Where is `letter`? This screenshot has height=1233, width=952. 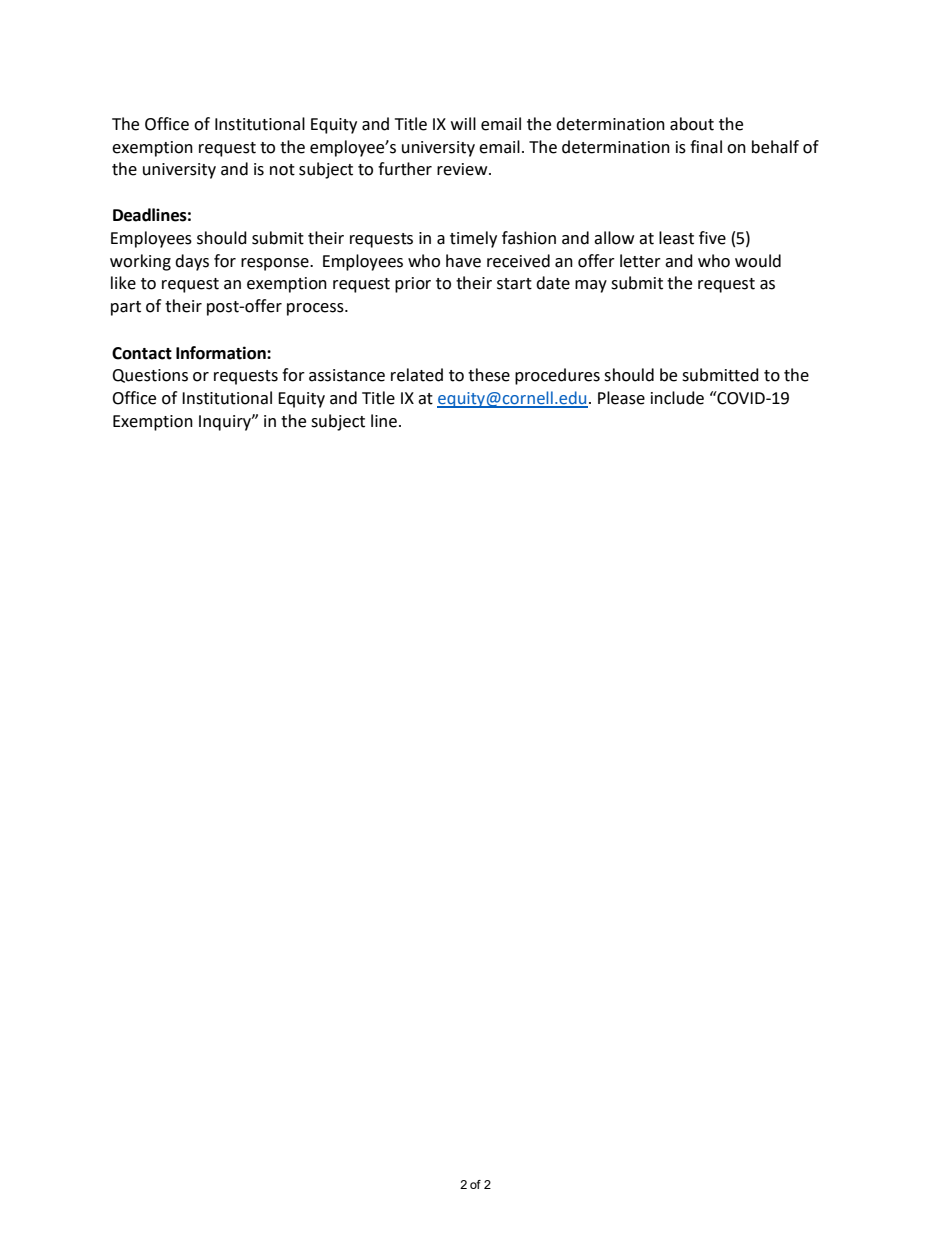 letter is located at coordinates (640, 261).
